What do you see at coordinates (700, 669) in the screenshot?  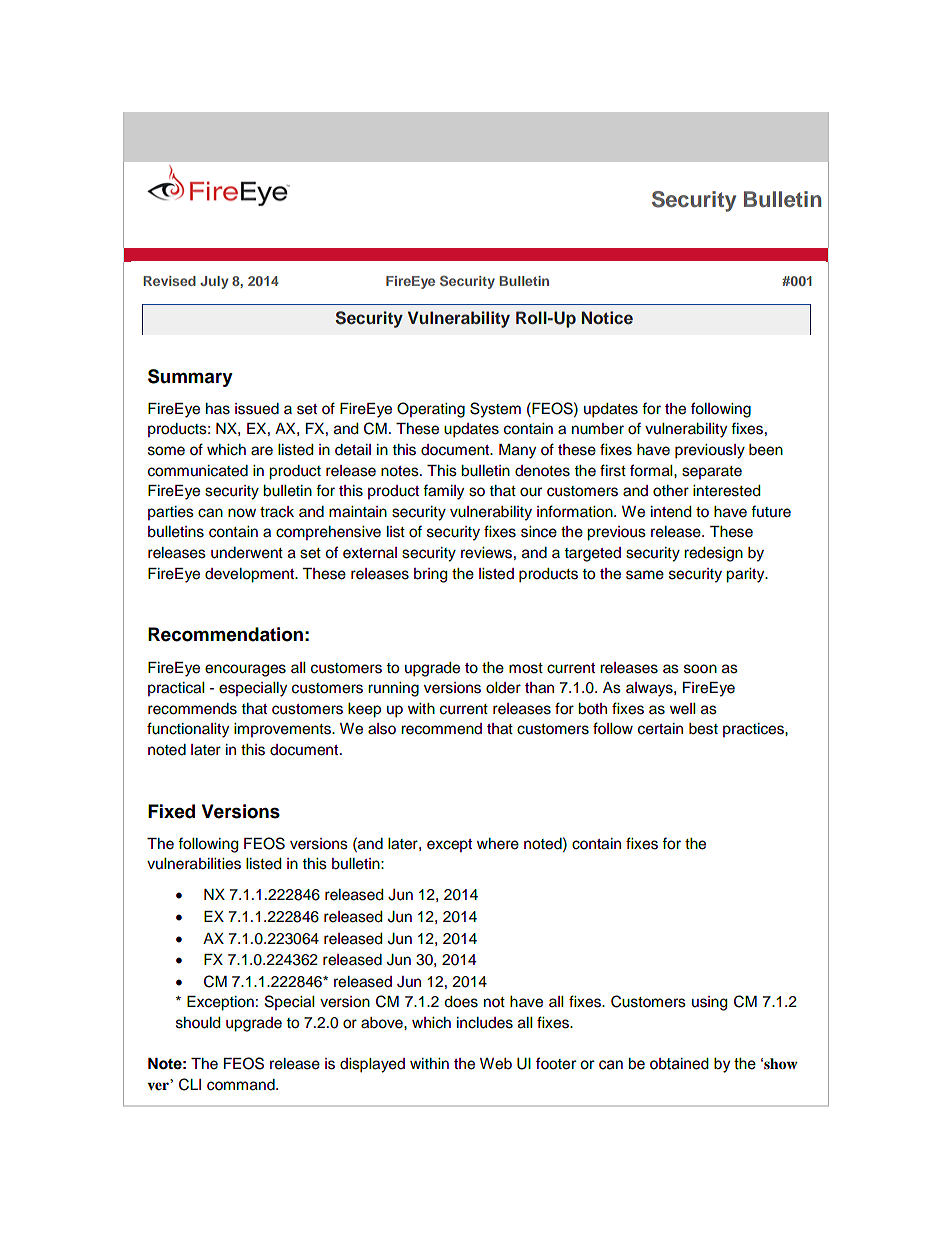 I see `soon` at bounding box center [700, 669].
